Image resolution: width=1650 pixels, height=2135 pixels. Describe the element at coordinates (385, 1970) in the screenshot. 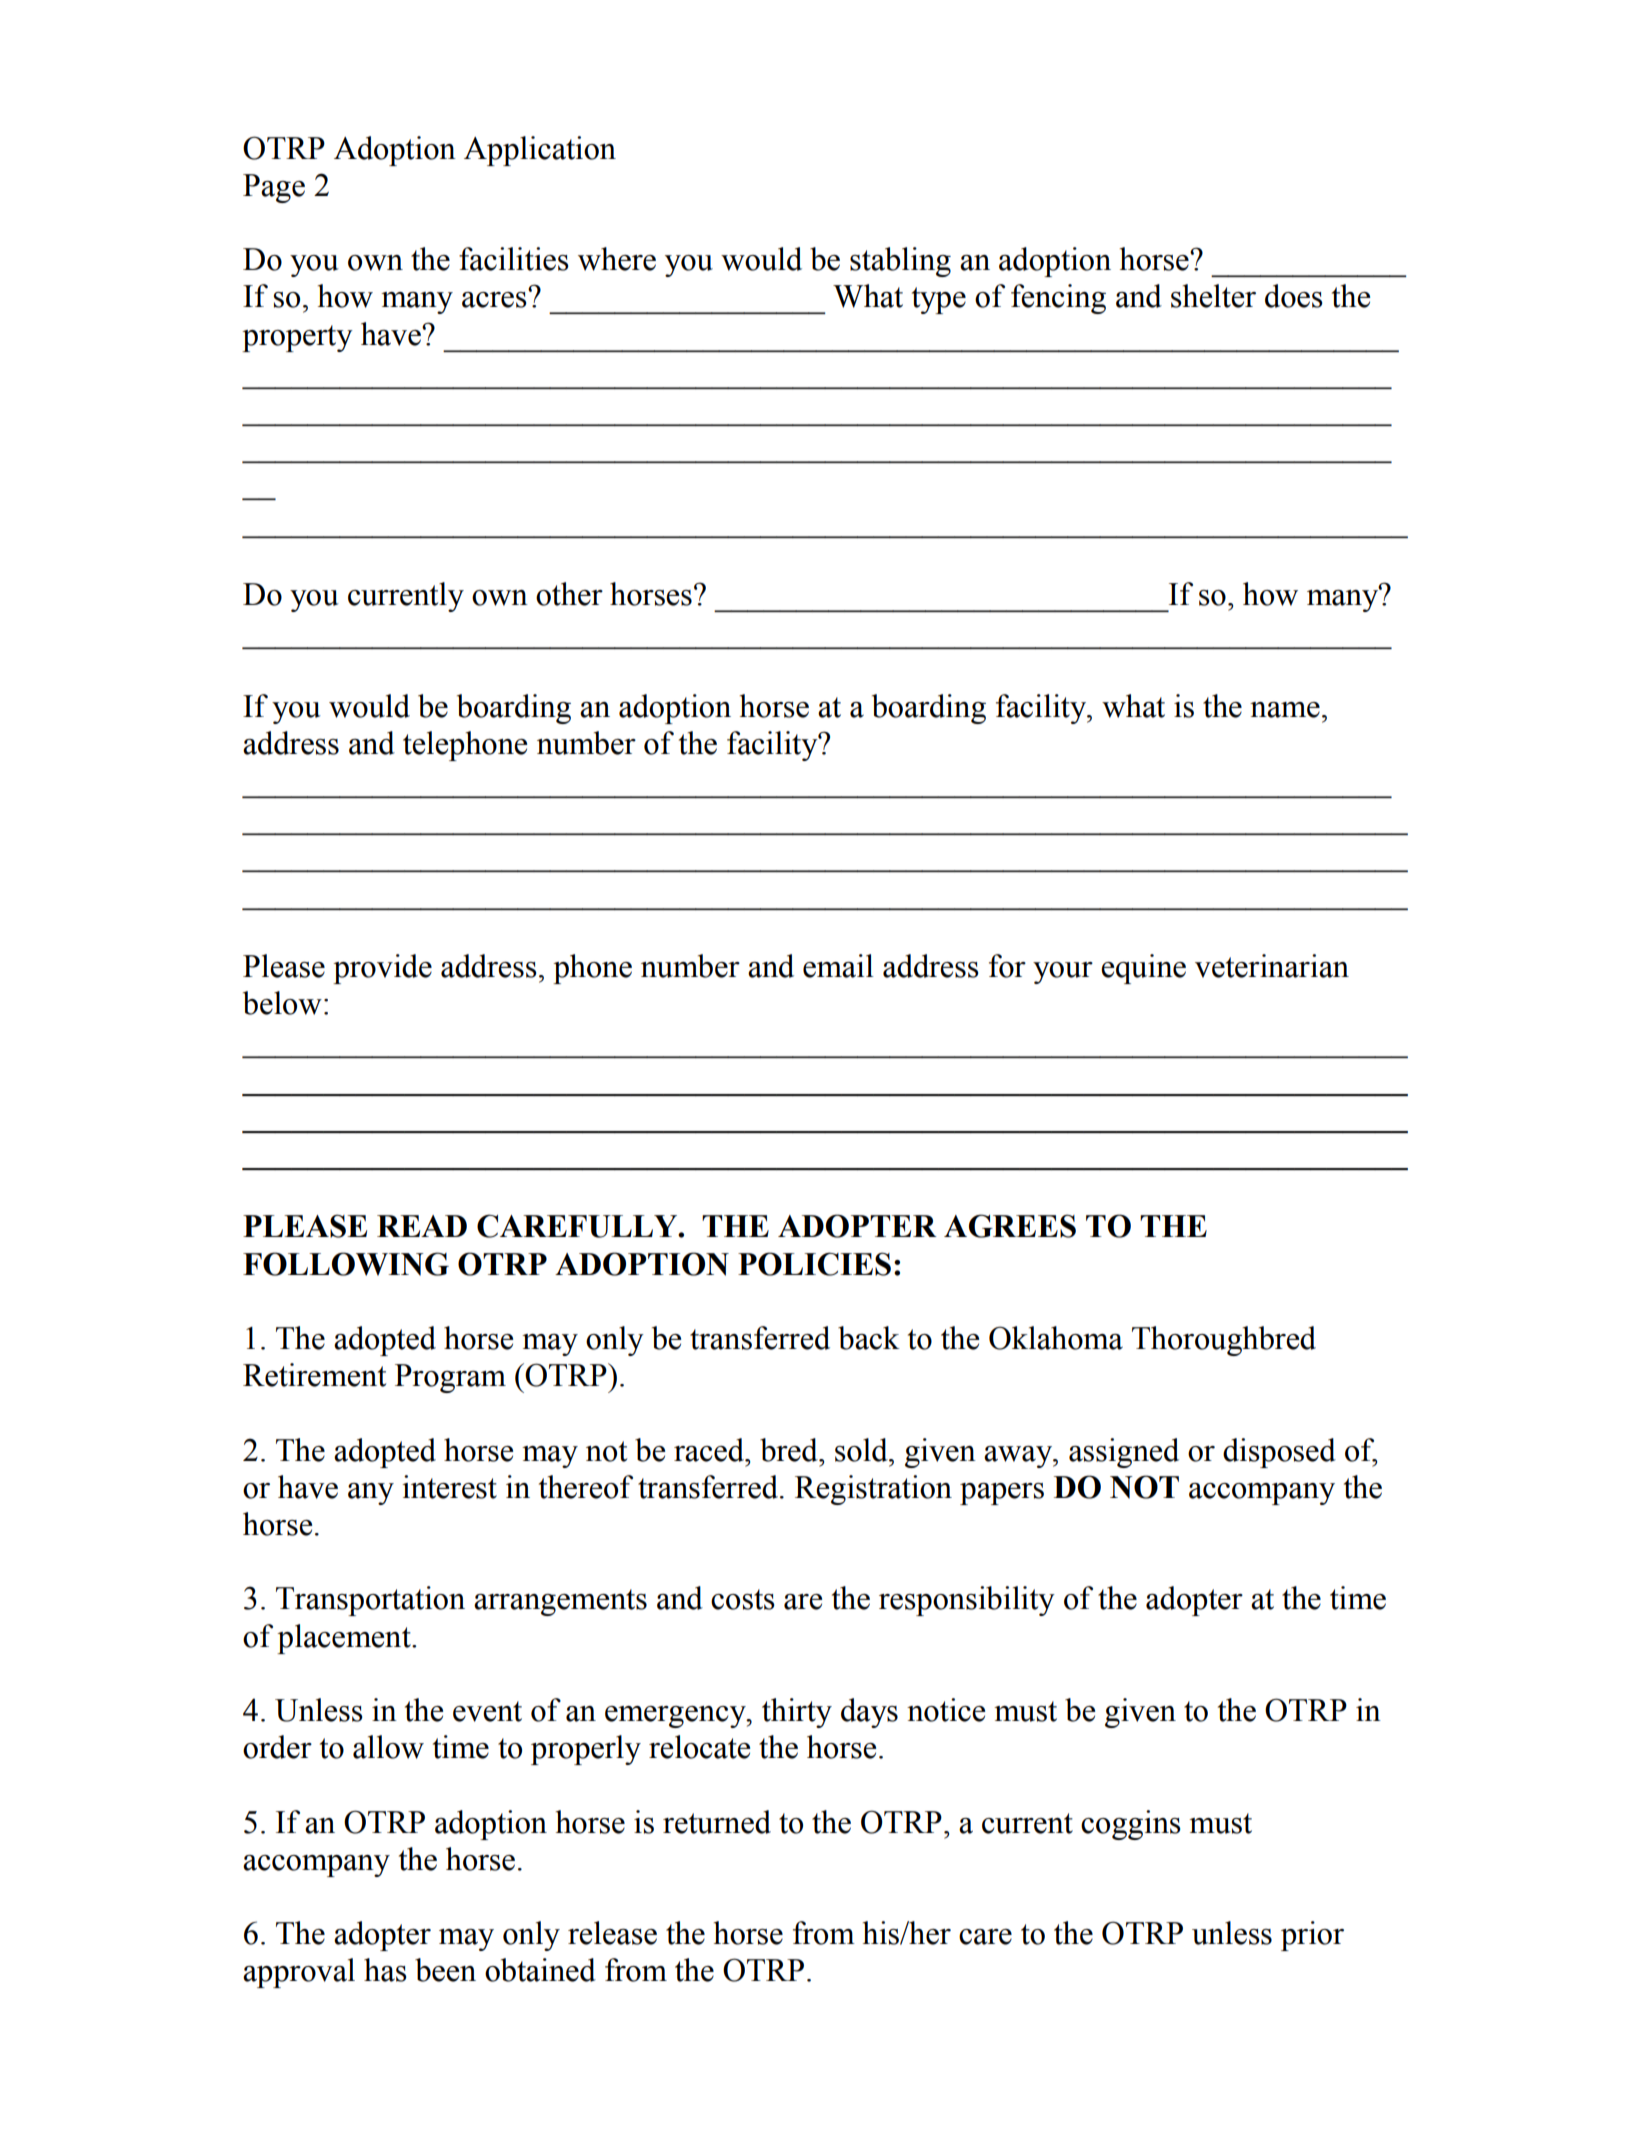

I see `has` at that location.
